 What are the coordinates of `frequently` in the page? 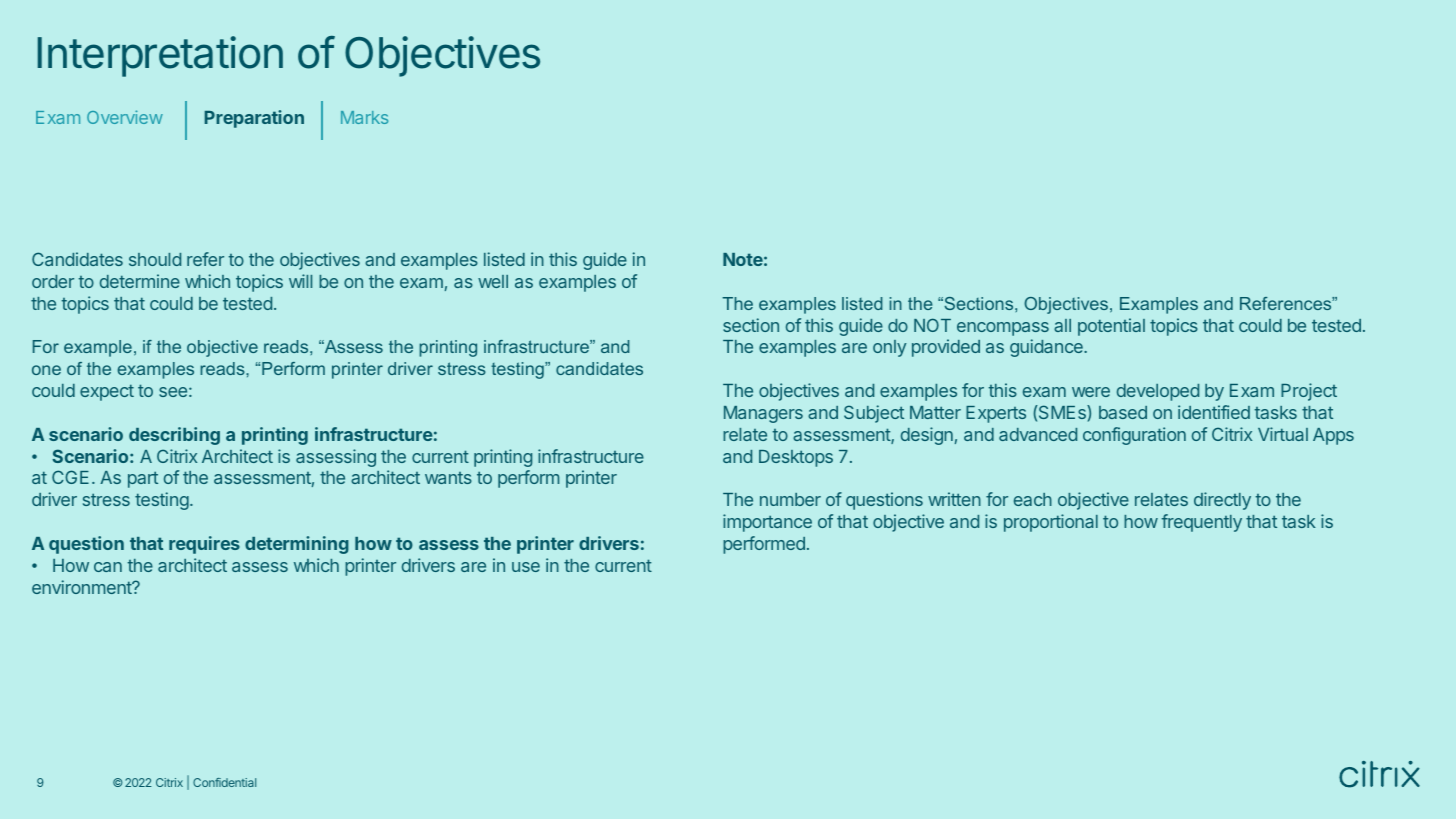 It's located at (1201, 523).
